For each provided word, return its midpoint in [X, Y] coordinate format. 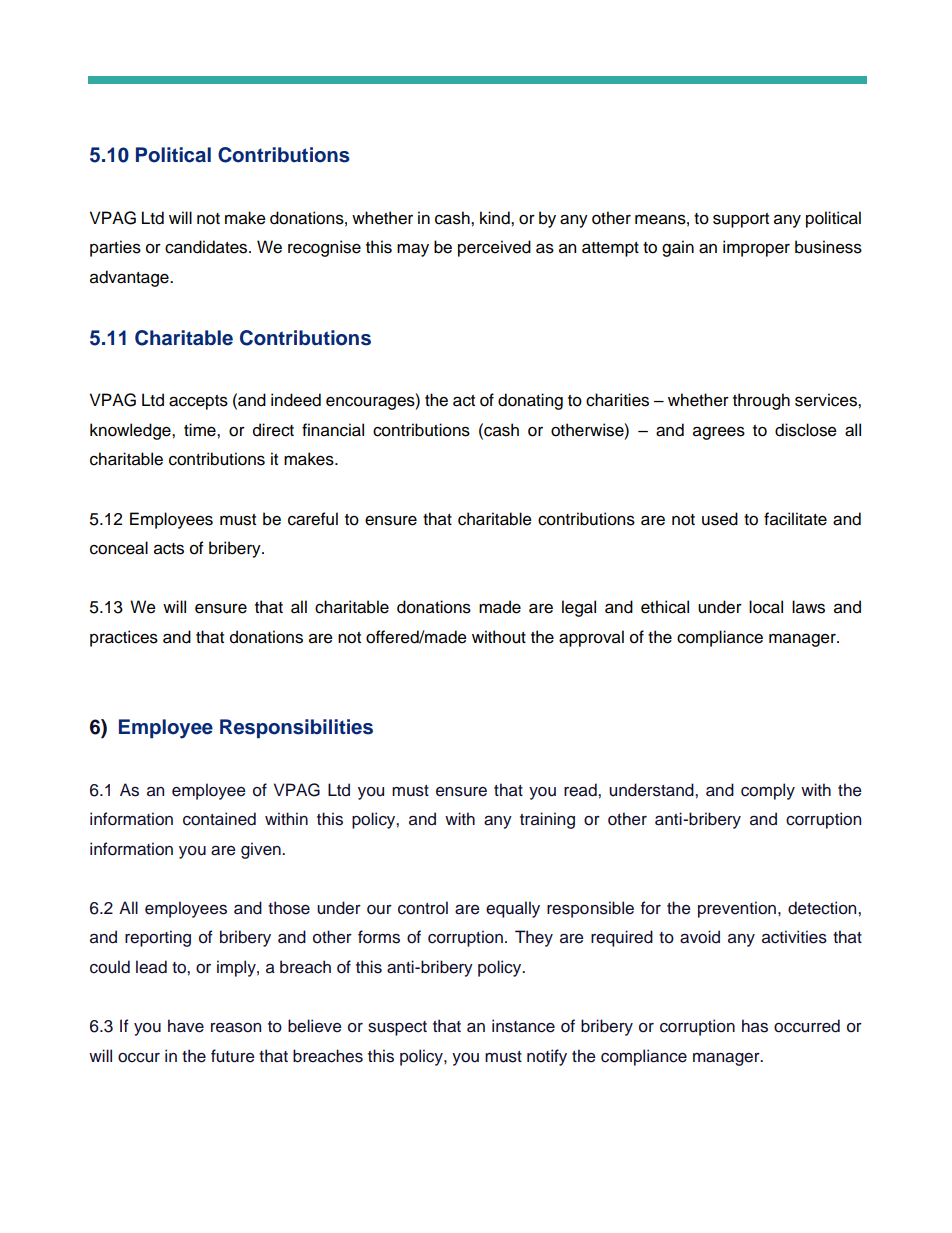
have [186, 1026]
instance [523, 1026]
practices [124, 638]
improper [756, 248]
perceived [494, 248]
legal [579, 608]
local [766, 607]
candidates [207, 247]
